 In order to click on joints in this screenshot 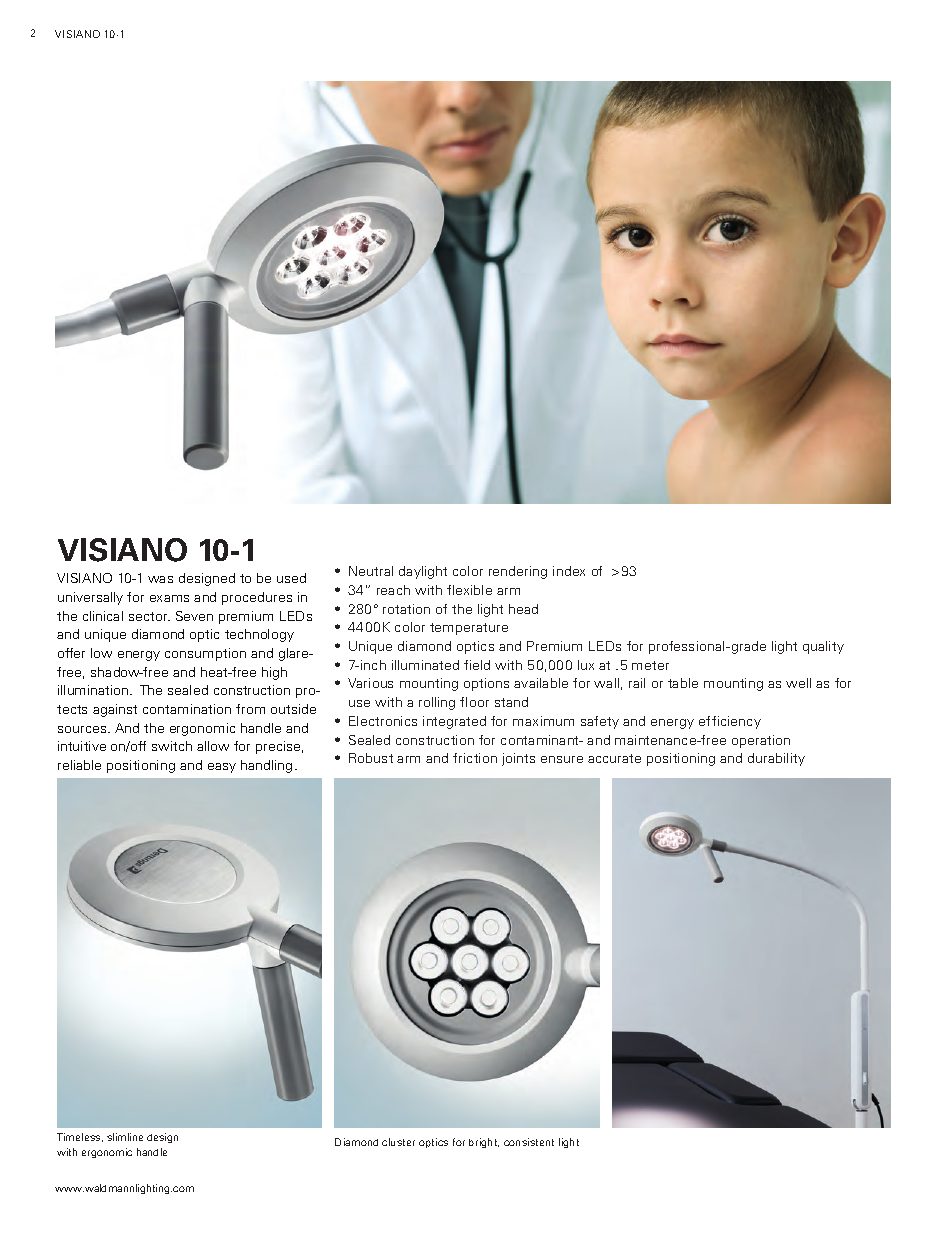, I will do `click(518, 759)`.
